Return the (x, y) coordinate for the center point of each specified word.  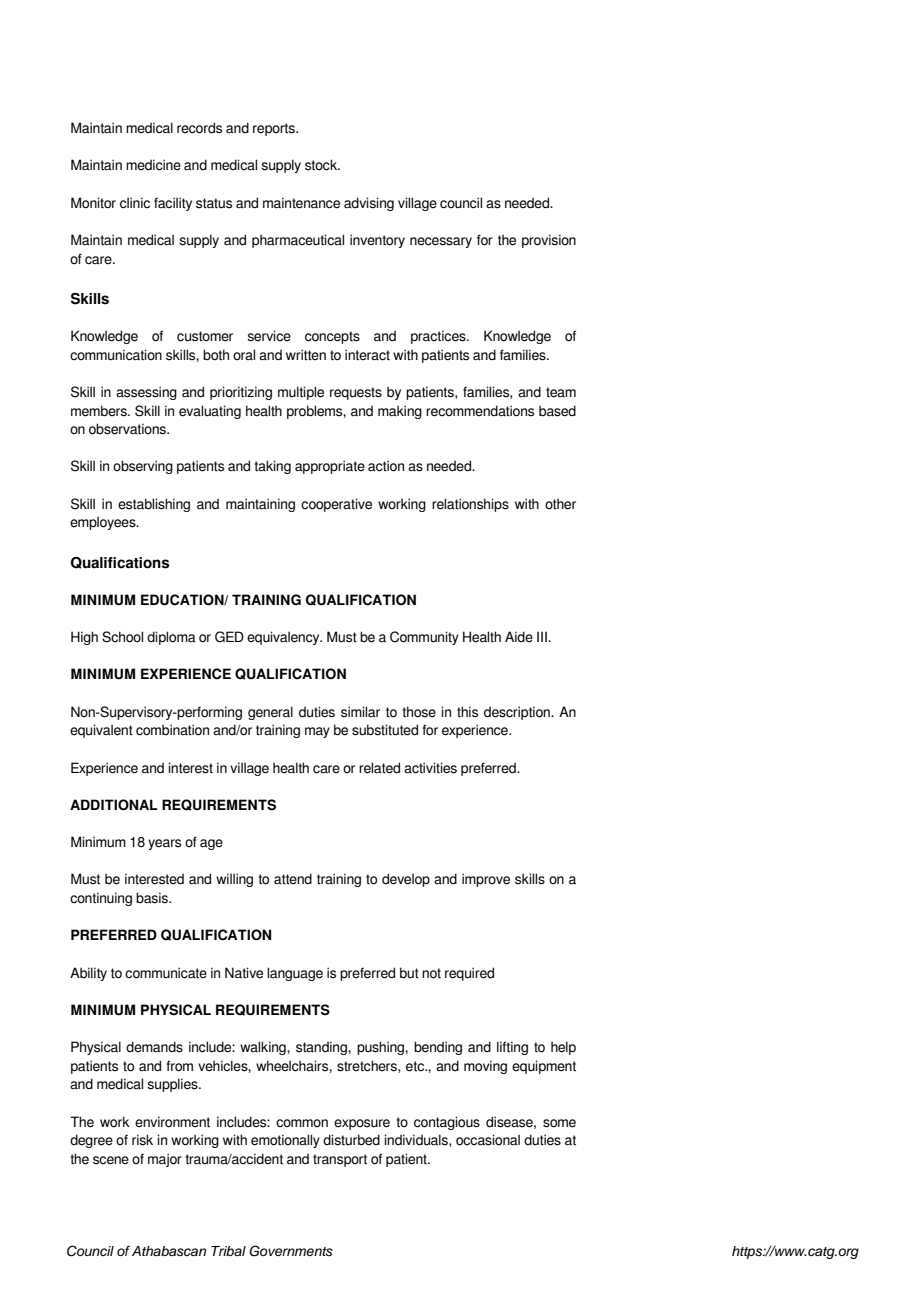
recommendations (480, 411)
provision (549, 241)
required (469, 974)
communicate (166, 973)
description (518, 713)
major (165, 1160)
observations (128, 429)
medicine (153, 165)
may (317, 732)
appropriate (330, 467)
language (295, 974)
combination (172, 730)
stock (322, 165)
